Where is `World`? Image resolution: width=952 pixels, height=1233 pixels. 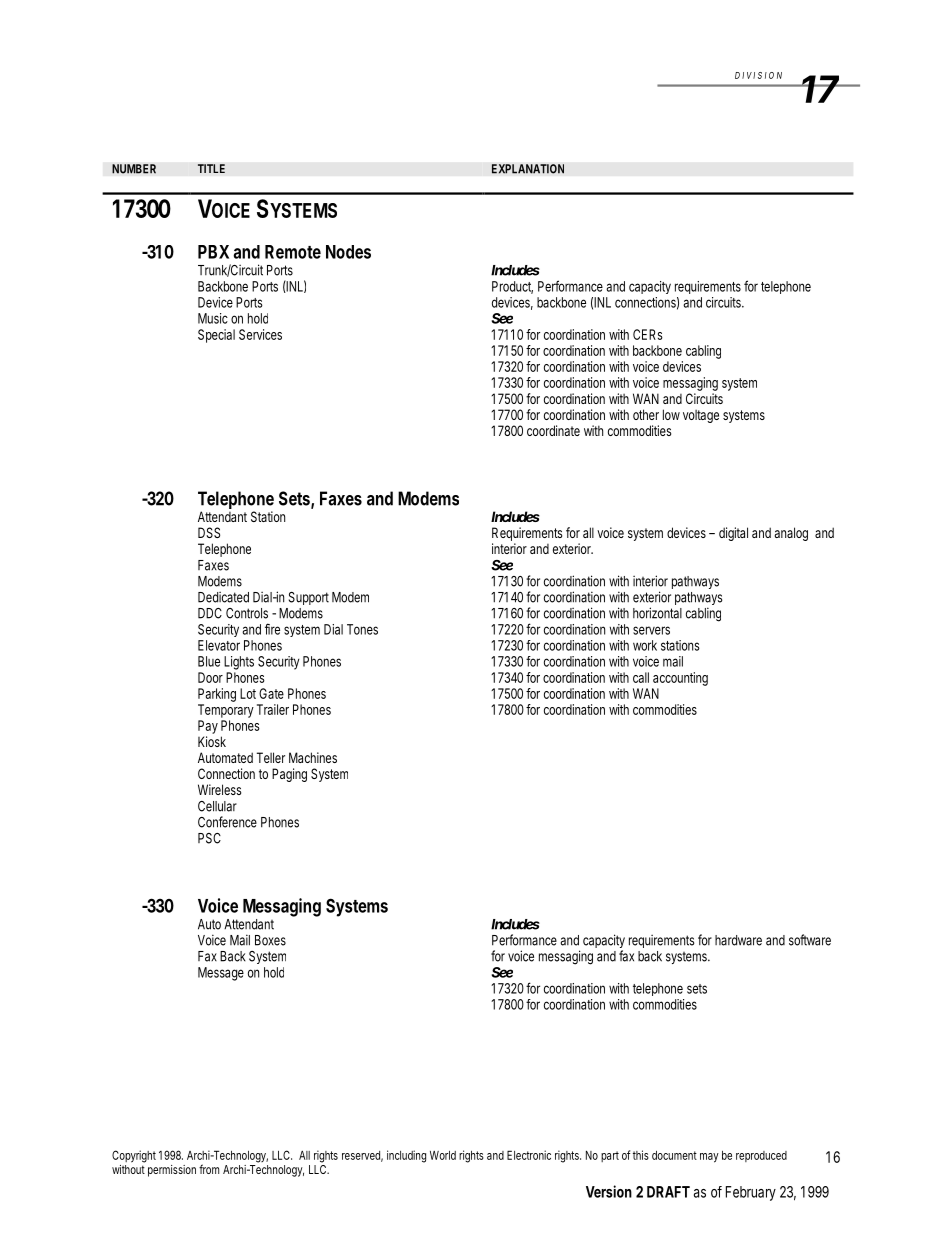 World is located at coordinates (443, 1155).
